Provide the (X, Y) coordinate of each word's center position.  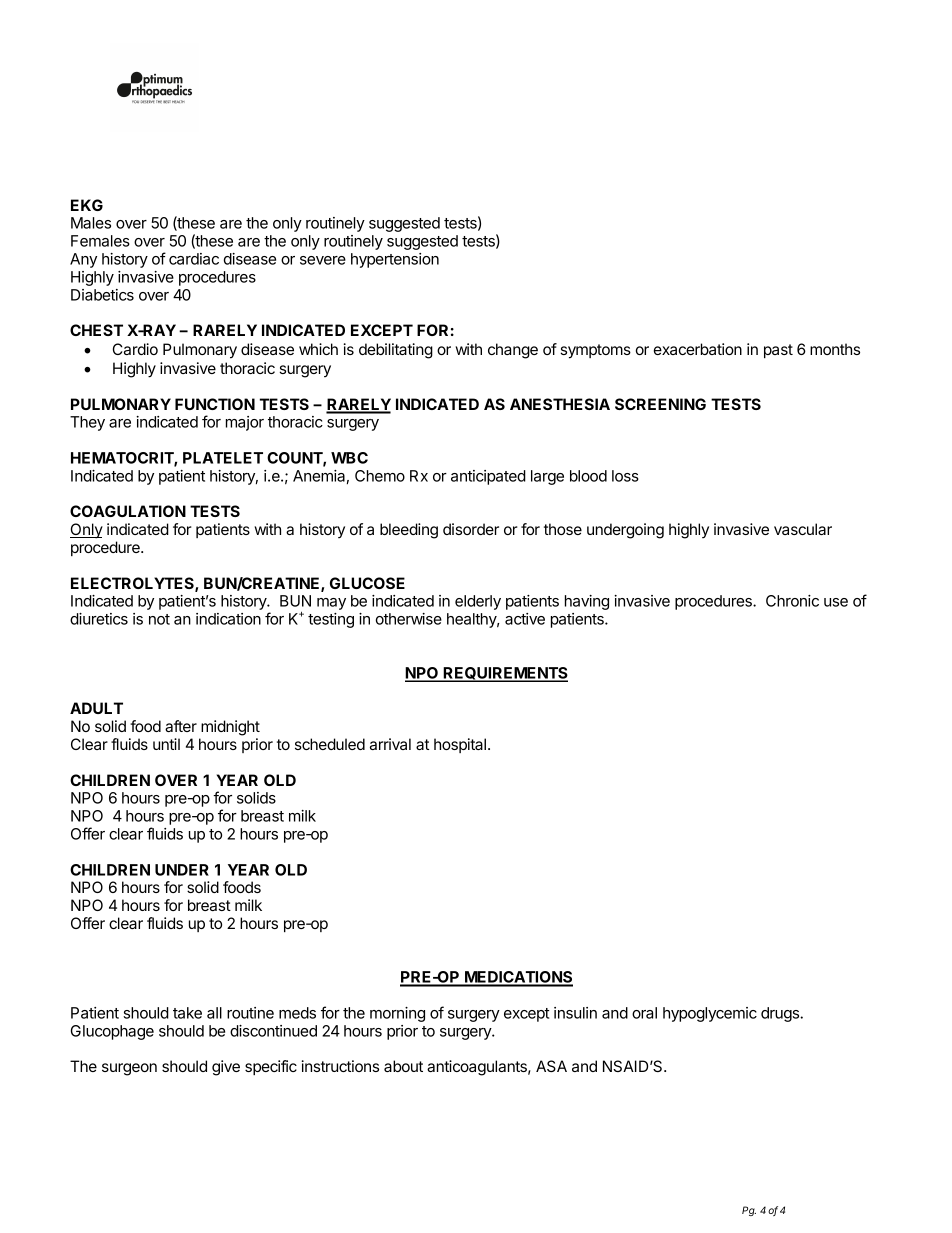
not (159, 619)
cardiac (194, 259)
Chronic (792, 601)
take (187, 1013)
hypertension (395, 260)
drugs (781, 1014)
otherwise (409, 619)
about (403, 1066)
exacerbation (698, 349)
